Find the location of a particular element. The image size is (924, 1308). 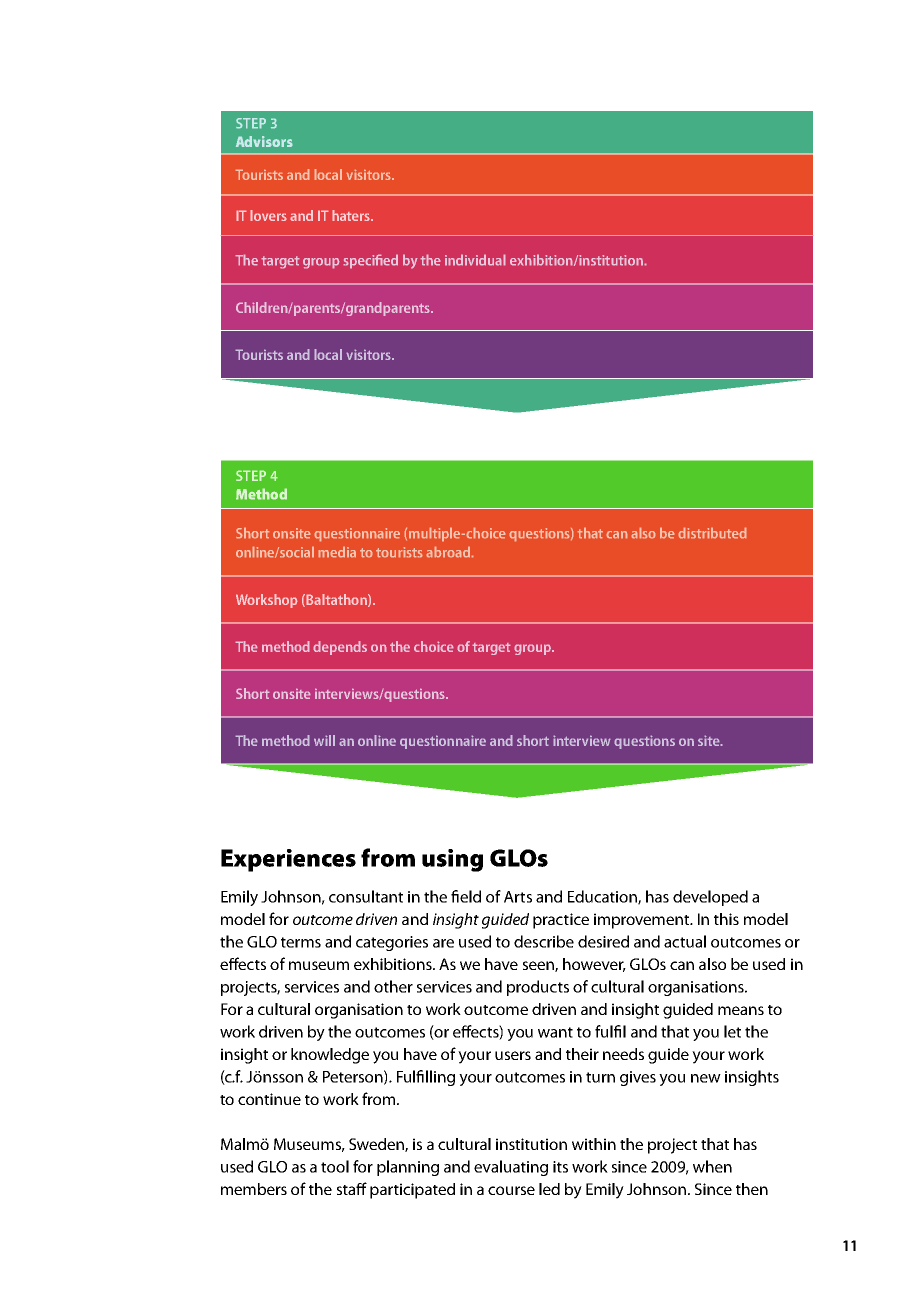

specified is located at coordinates (370, 261).
